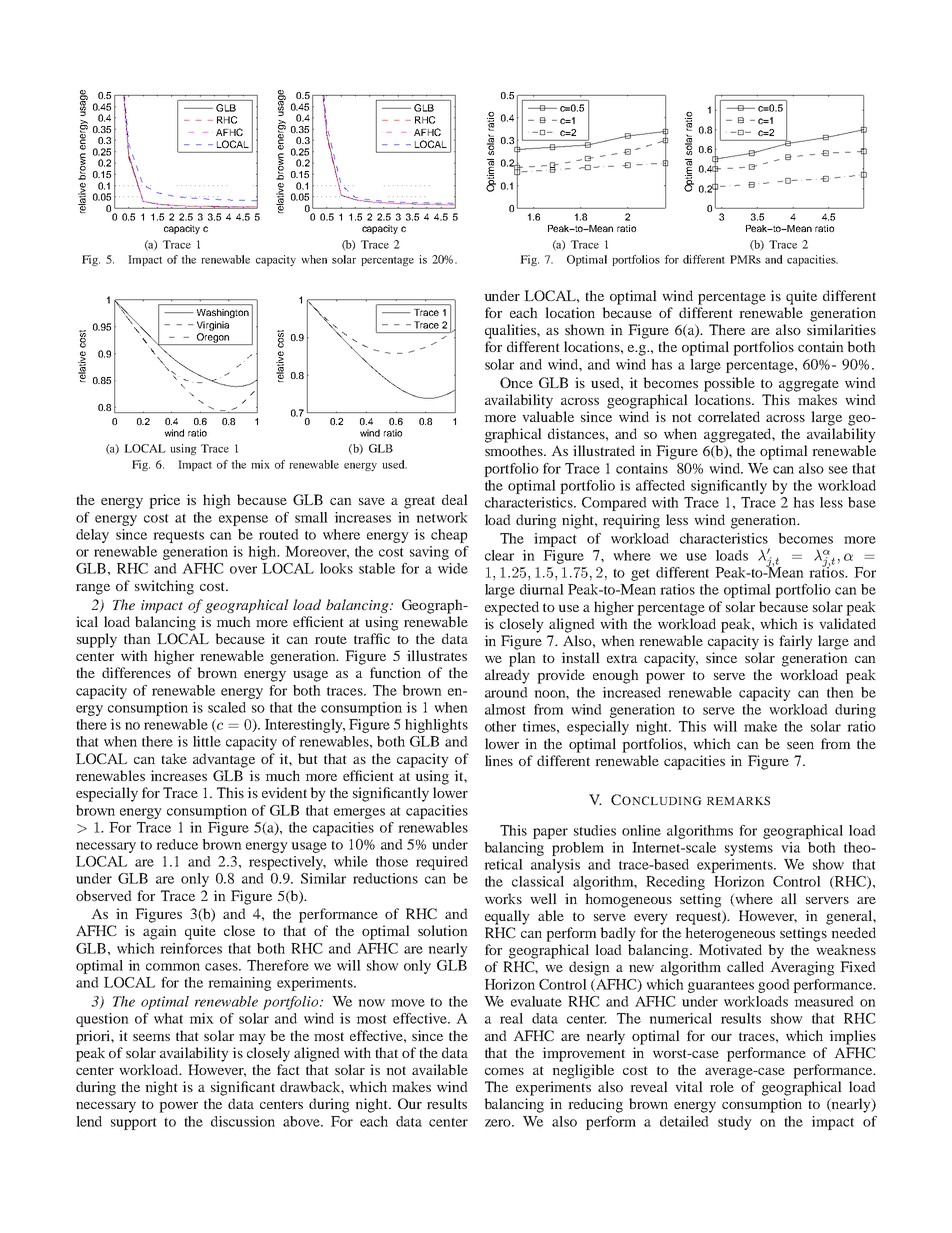 The width and height of the document is (952, 1233). I want to click on possible, so click(729, 384).
